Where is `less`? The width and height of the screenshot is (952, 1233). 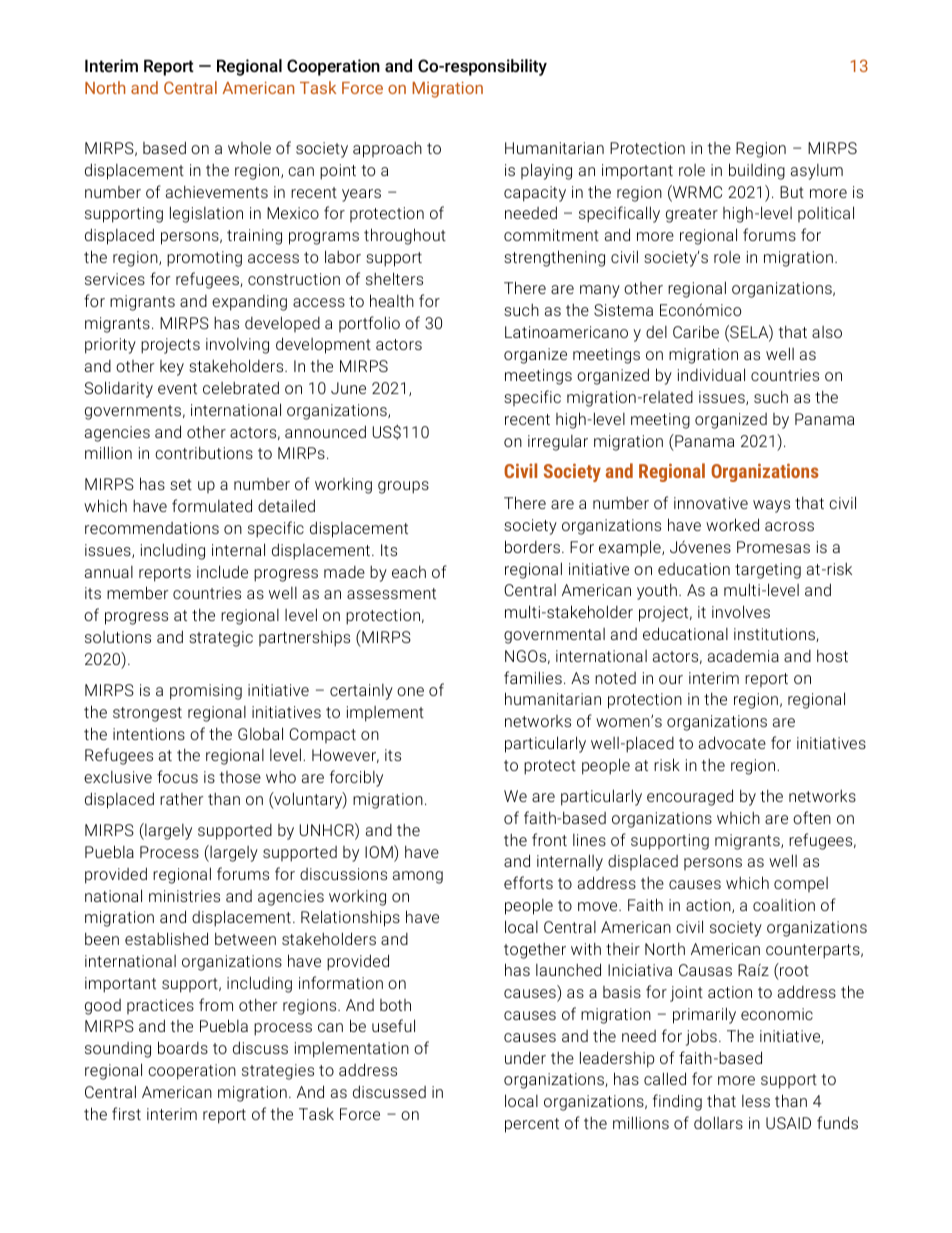 less is located at coordinates (756, 1101).
